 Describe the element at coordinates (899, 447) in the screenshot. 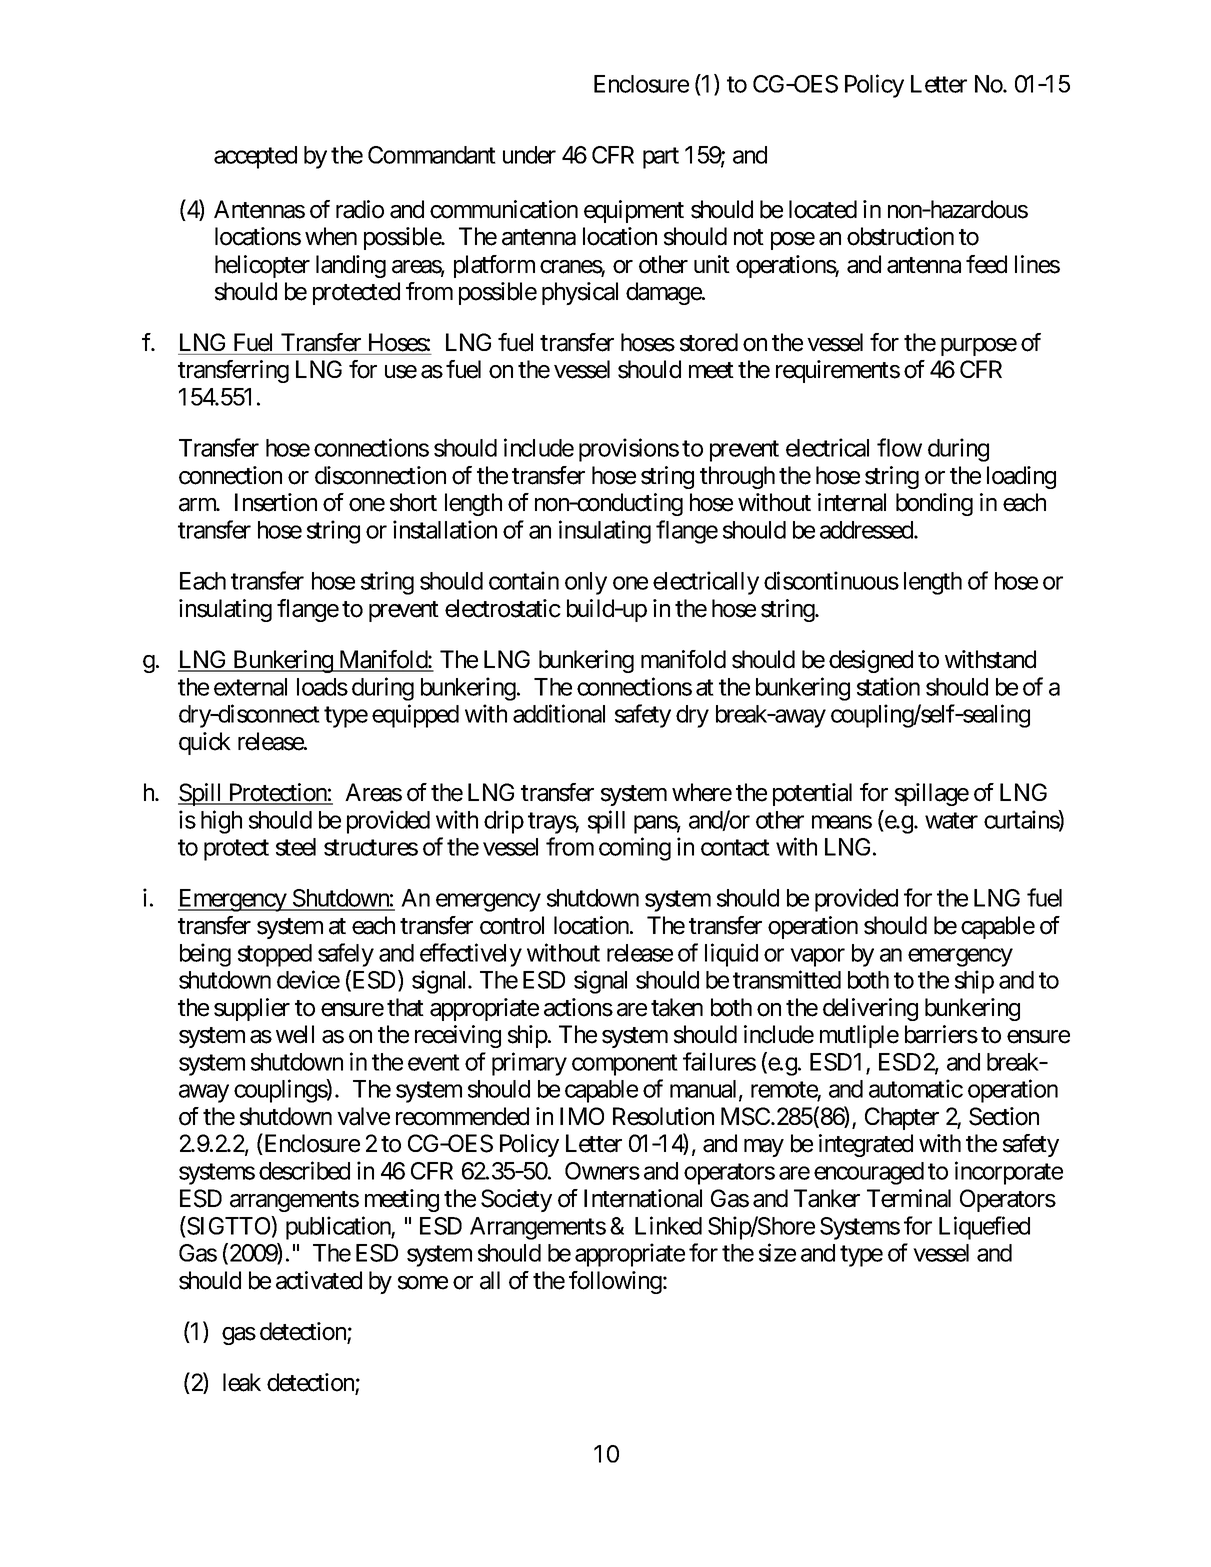

I see `flow` at that location.
